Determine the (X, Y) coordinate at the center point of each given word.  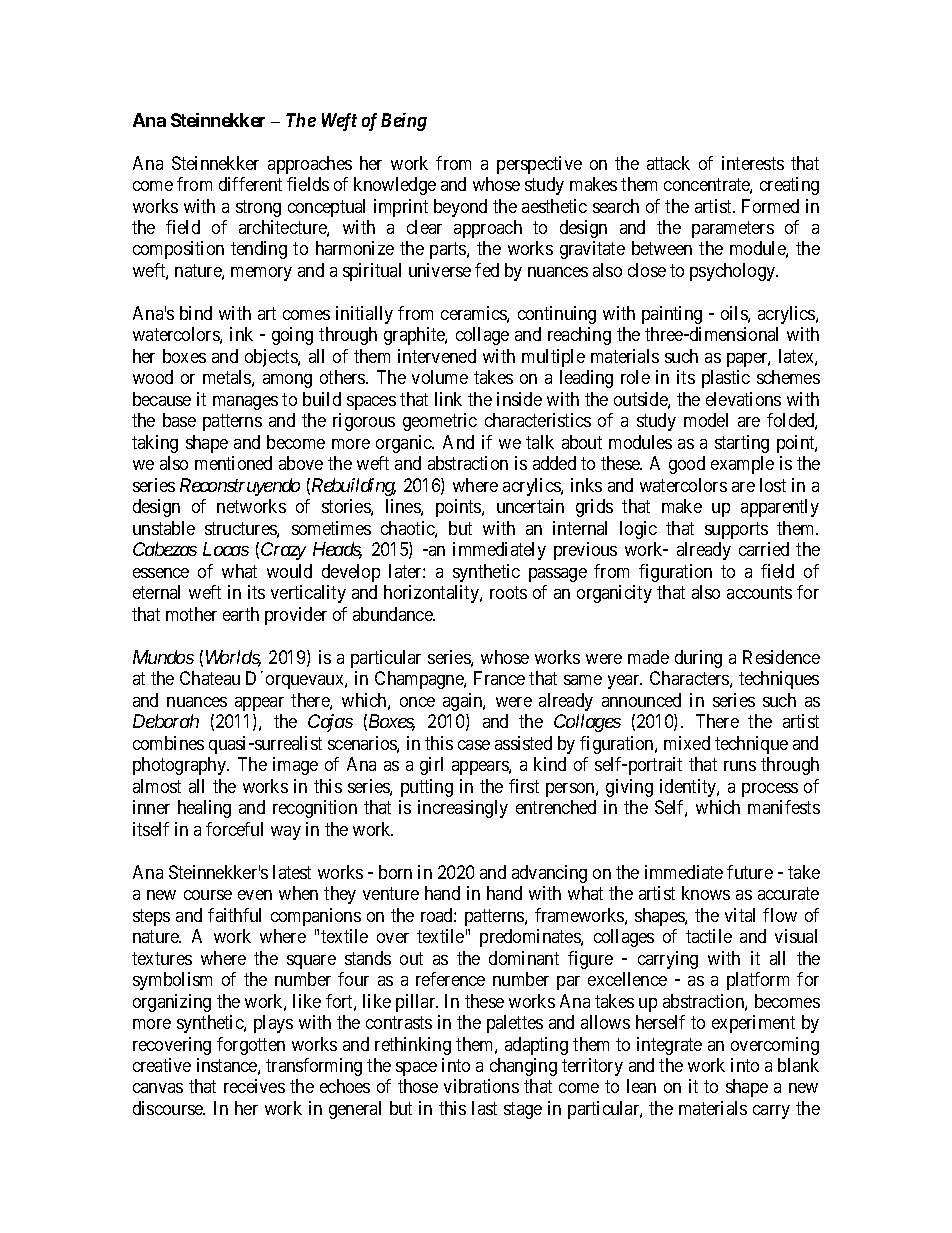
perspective (539, 165)
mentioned (233, 463)
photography (181, 766)
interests (753, 163)
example (742, 465)
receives (254, 1086)
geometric (440, 422)
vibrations (481, 1086)
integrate (669, 1046)
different (250, 184)
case (474, 745)
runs (740, 766)
